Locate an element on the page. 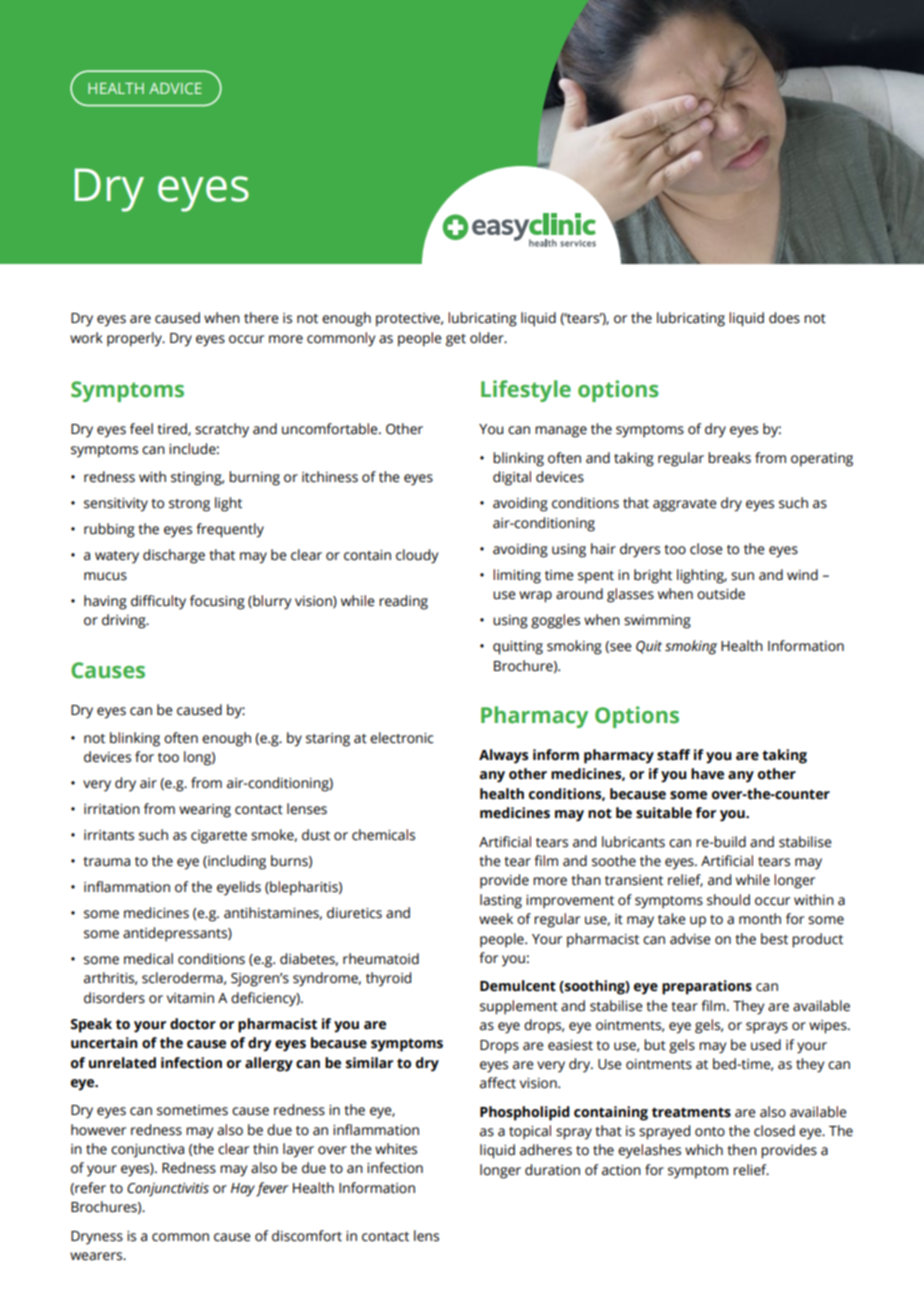  older is located at coordinates (488, 338).
